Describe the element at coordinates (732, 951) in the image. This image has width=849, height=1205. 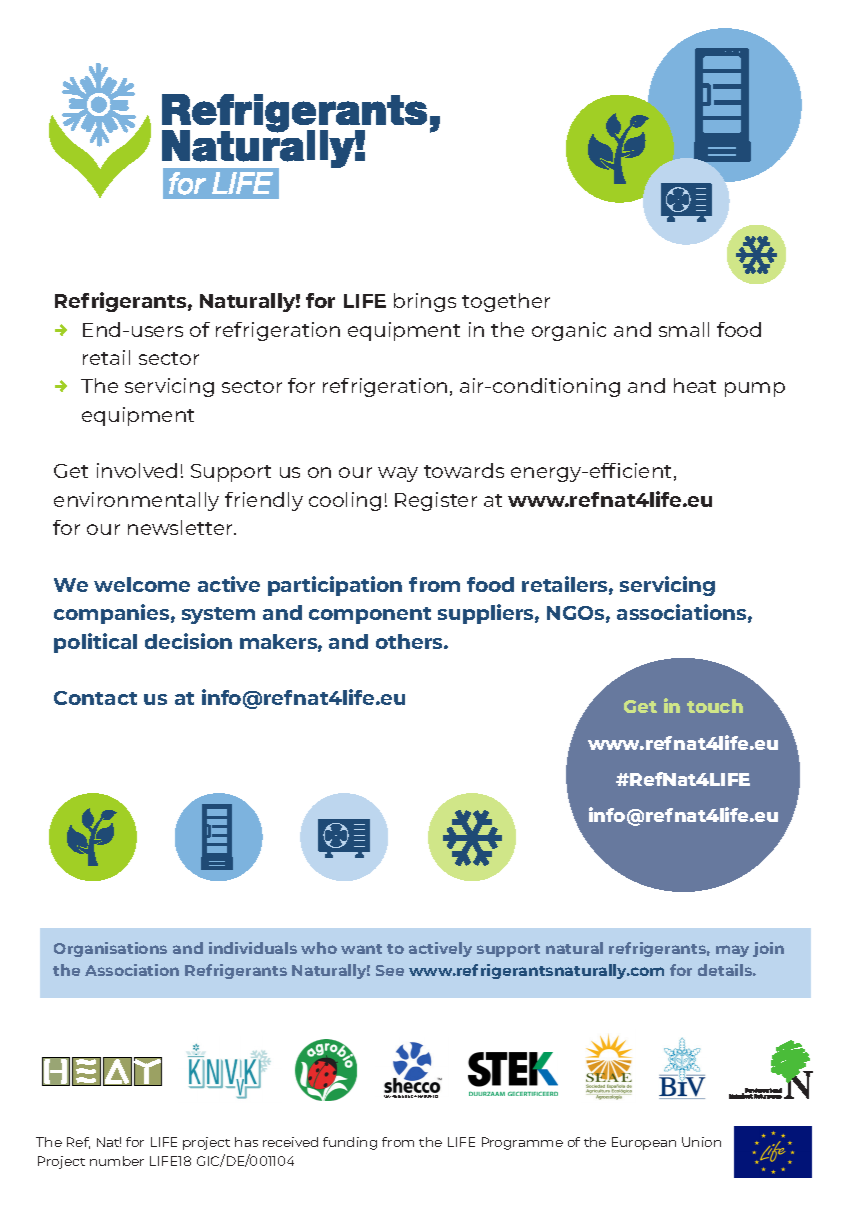
I see `may` at that location.
